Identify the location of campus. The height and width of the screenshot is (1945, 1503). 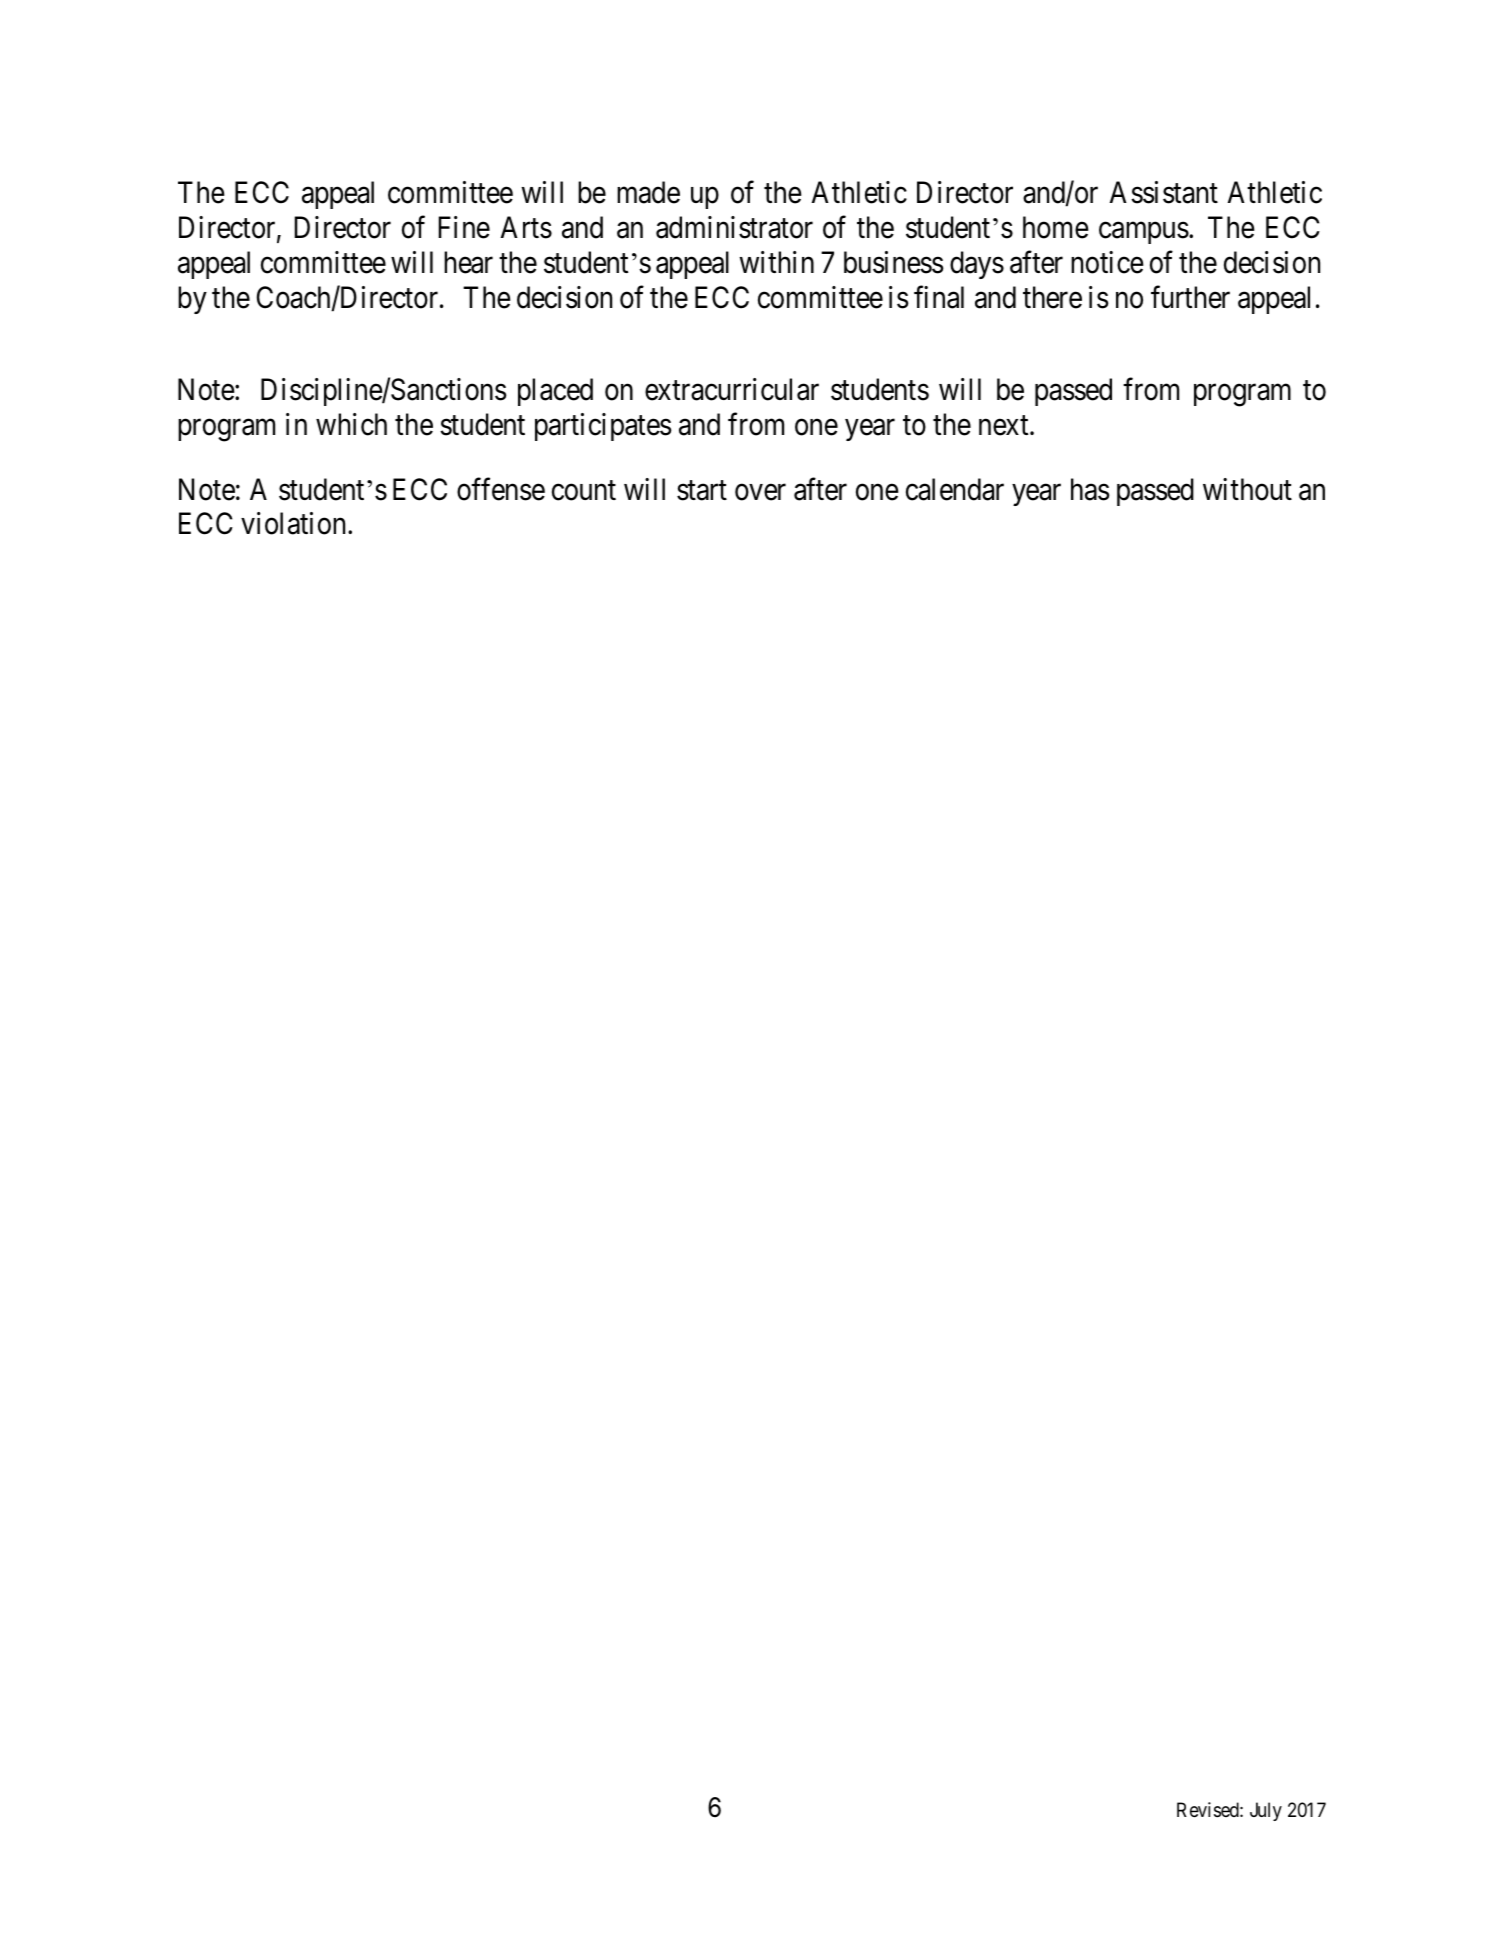
(1144, 233).
